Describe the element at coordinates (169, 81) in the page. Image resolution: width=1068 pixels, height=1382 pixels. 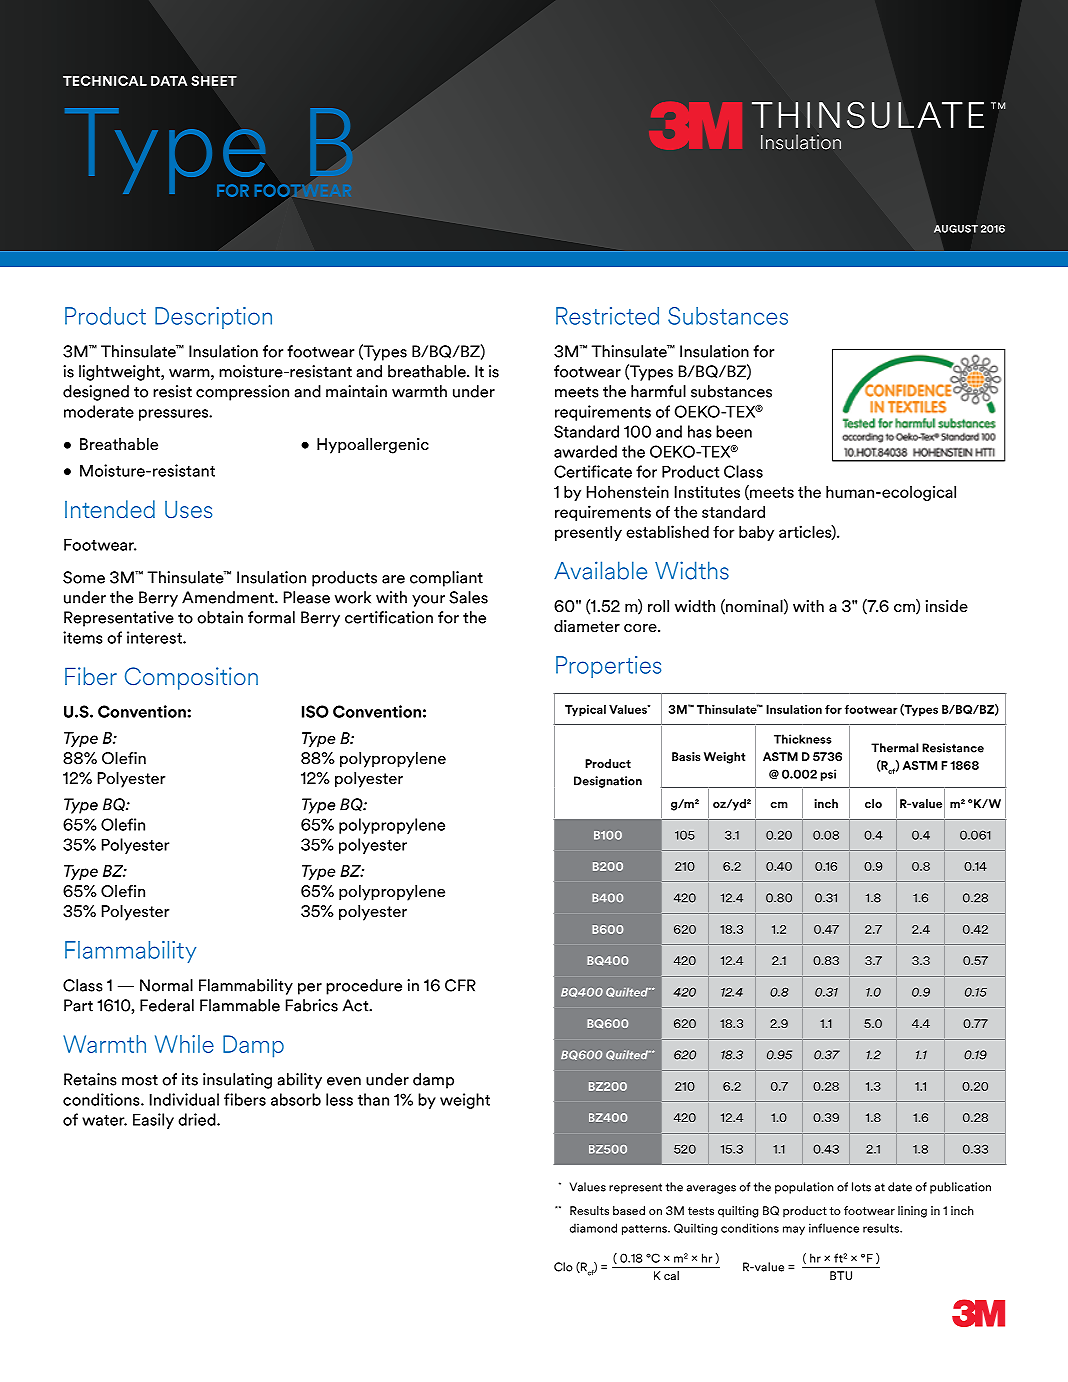
I see `DATA` at that location.
